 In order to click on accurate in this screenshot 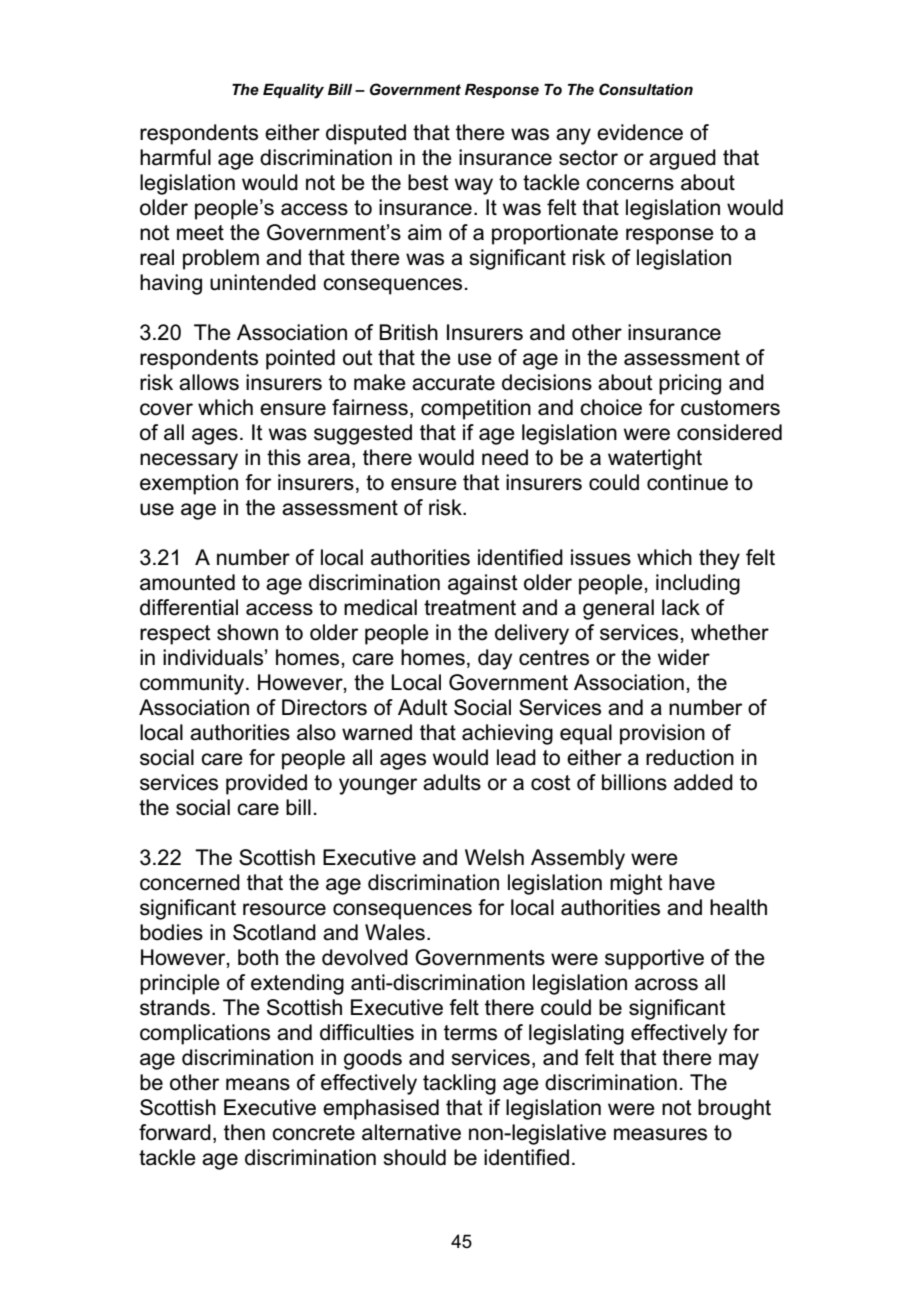, I will do `click(453, 383)`.
